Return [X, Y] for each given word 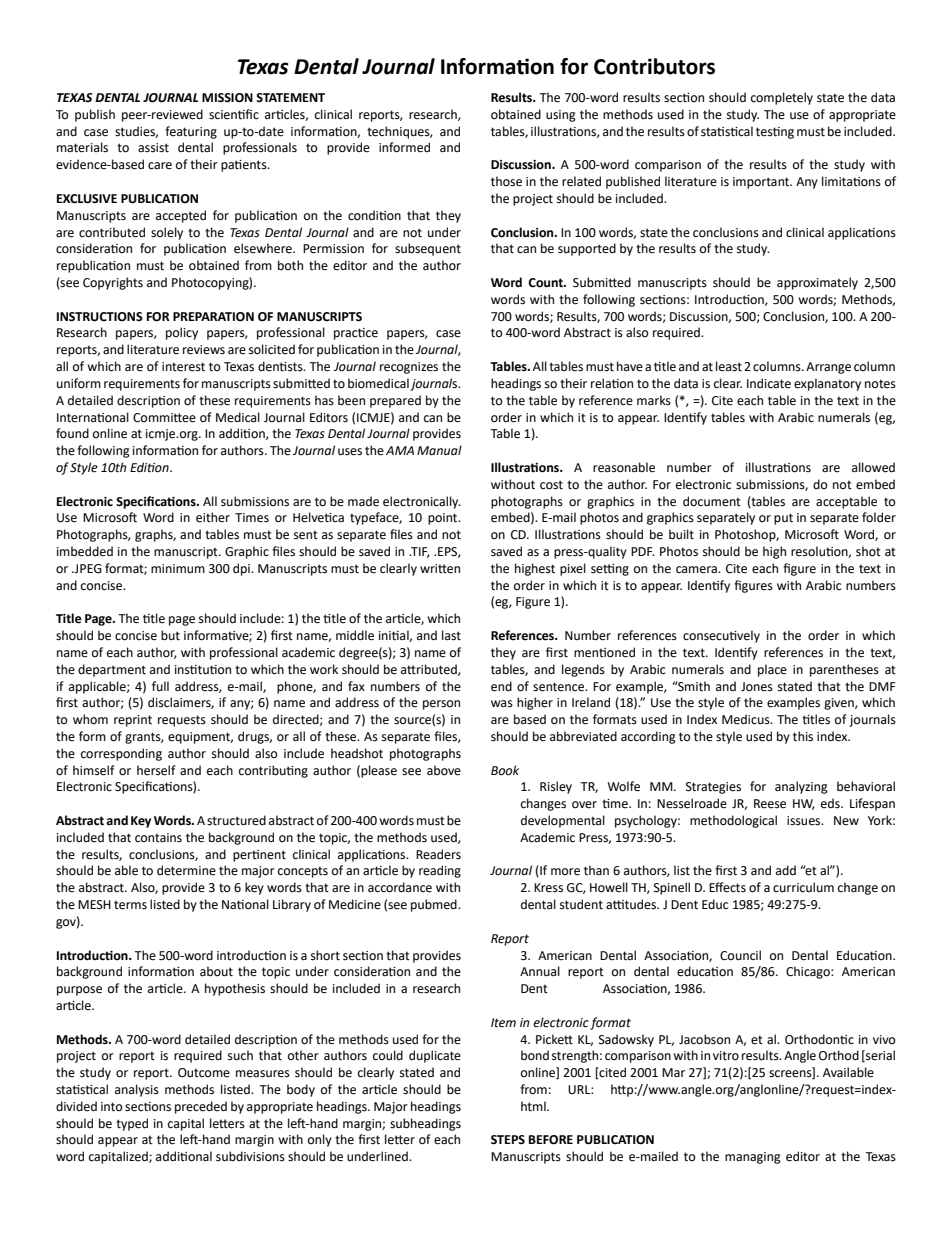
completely [782, 98]
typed [132, 1124]
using [561, 116]
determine [186, 870]
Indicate [769, 383]
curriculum [803, 887]
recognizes [409, 368]
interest [183, 367]
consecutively [721, 636]
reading [440, 871]
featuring [191, 132]
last [451, 635]
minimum [178, 568]
